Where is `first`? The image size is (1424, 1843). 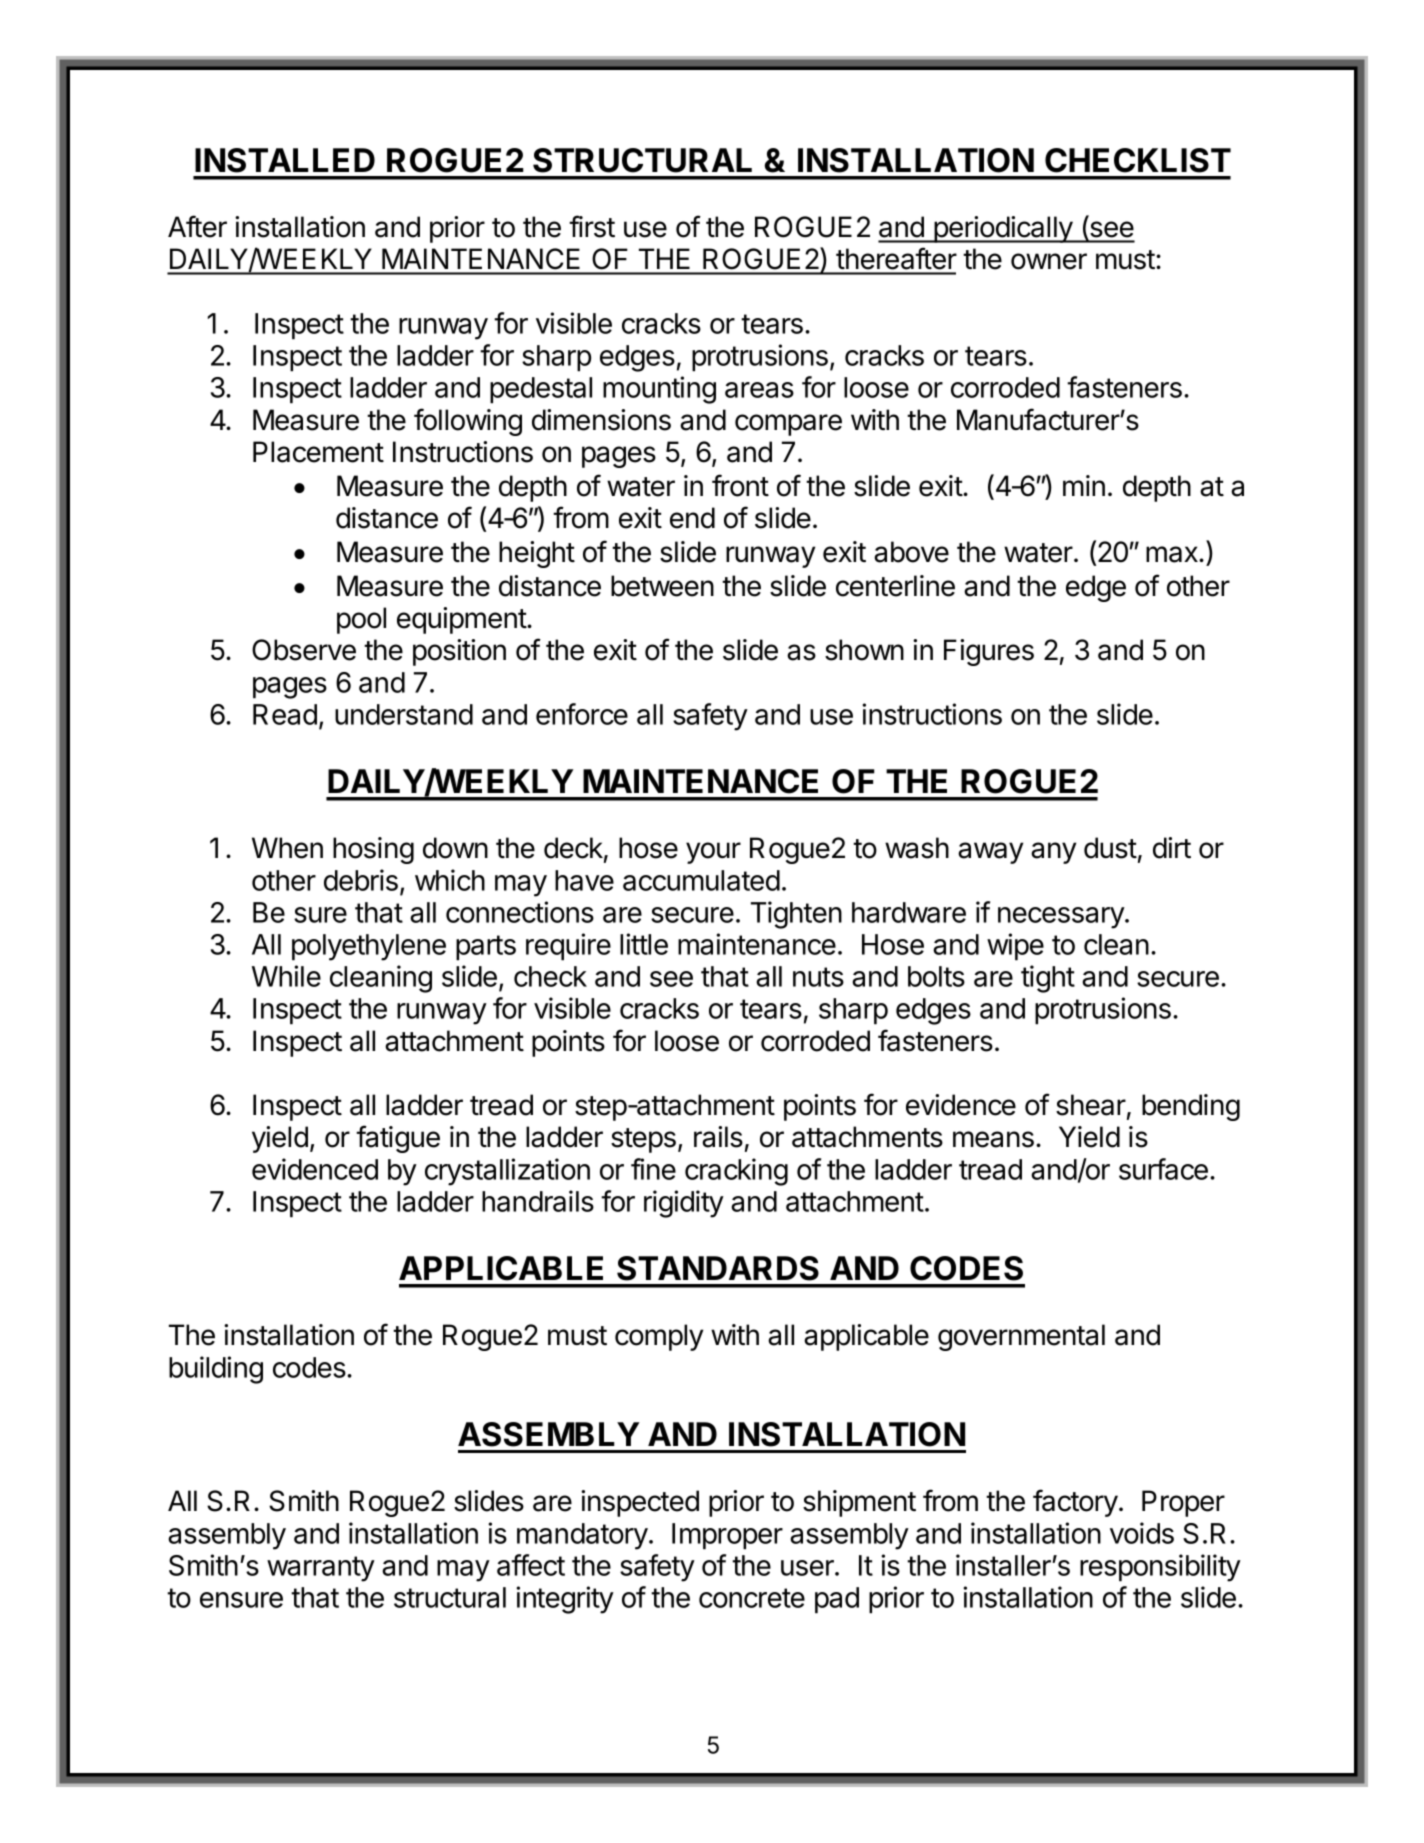 first is located at coordinates (592, 226).
